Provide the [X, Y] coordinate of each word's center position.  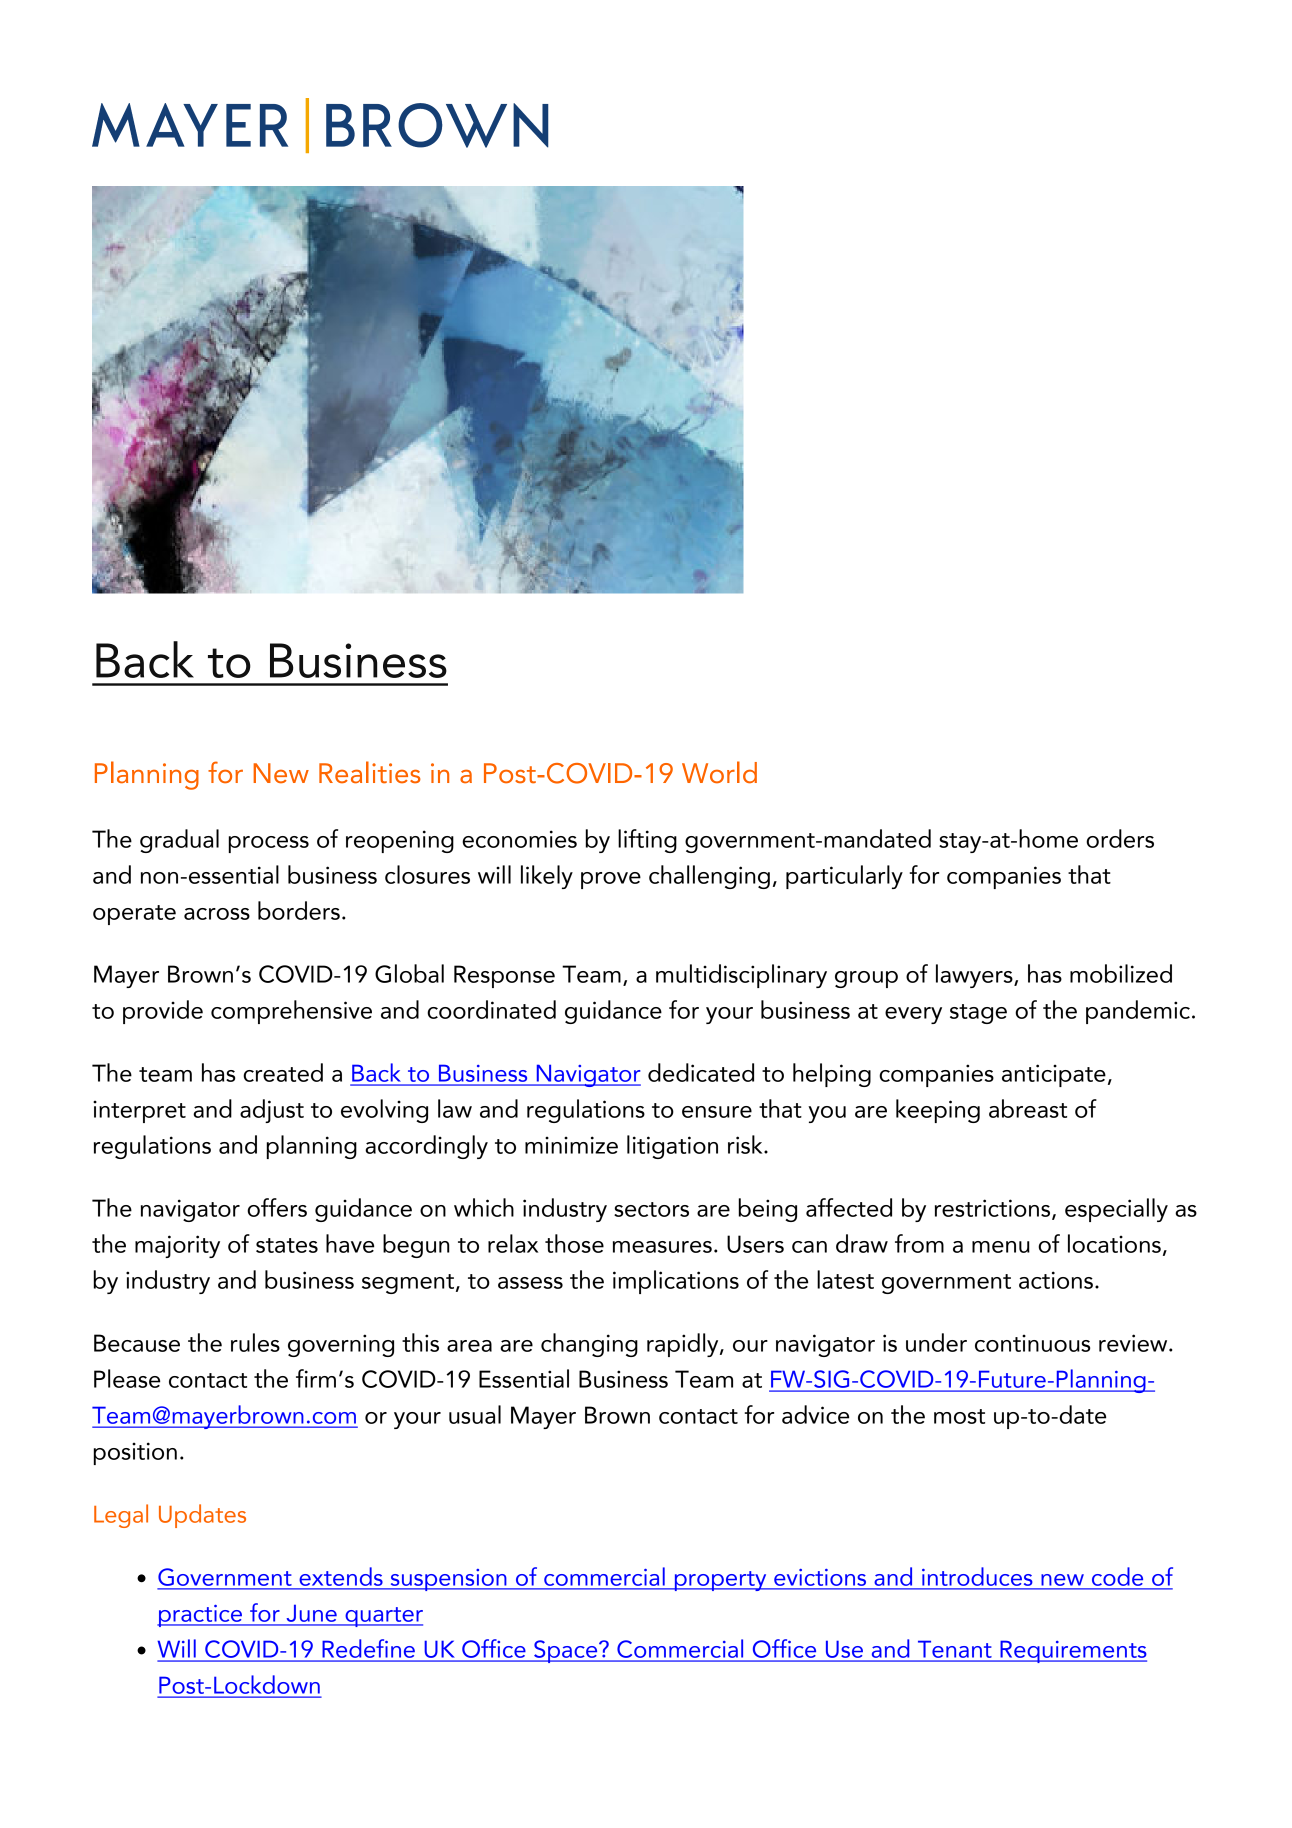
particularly [844, 877]
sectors [651, 1209]
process [269, 844]
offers [277, 1207]
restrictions [994, 1209]
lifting [647, 841]
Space [566, 1651]
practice [201, 1616]
